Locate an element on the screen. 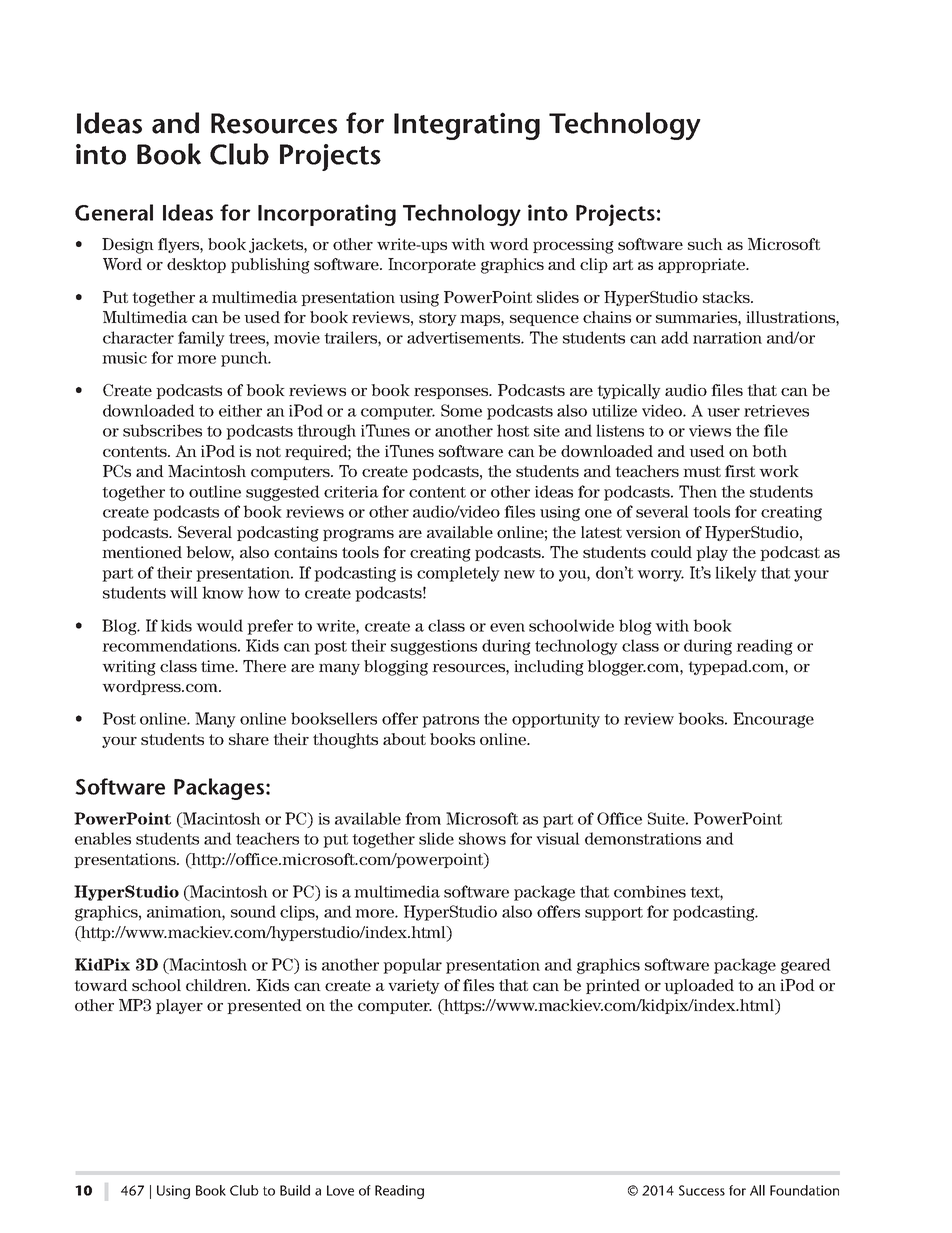 The height and width of the screenshot is (1233, 952). suggestions is located at coordinates (434, 647).
